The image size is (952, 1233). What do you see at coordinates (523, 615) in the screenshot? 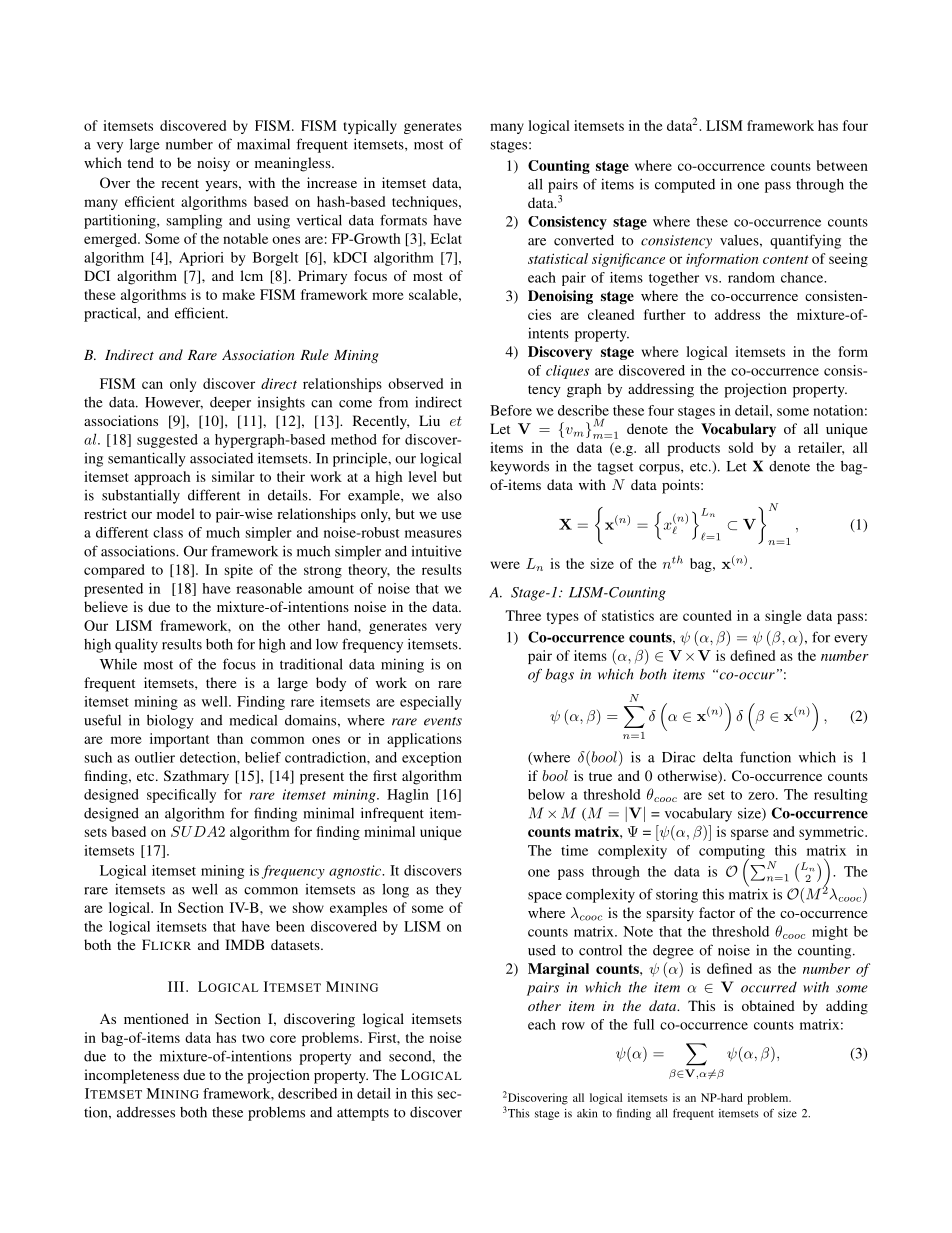
I see `Three` at bounding box center [523, 615].
